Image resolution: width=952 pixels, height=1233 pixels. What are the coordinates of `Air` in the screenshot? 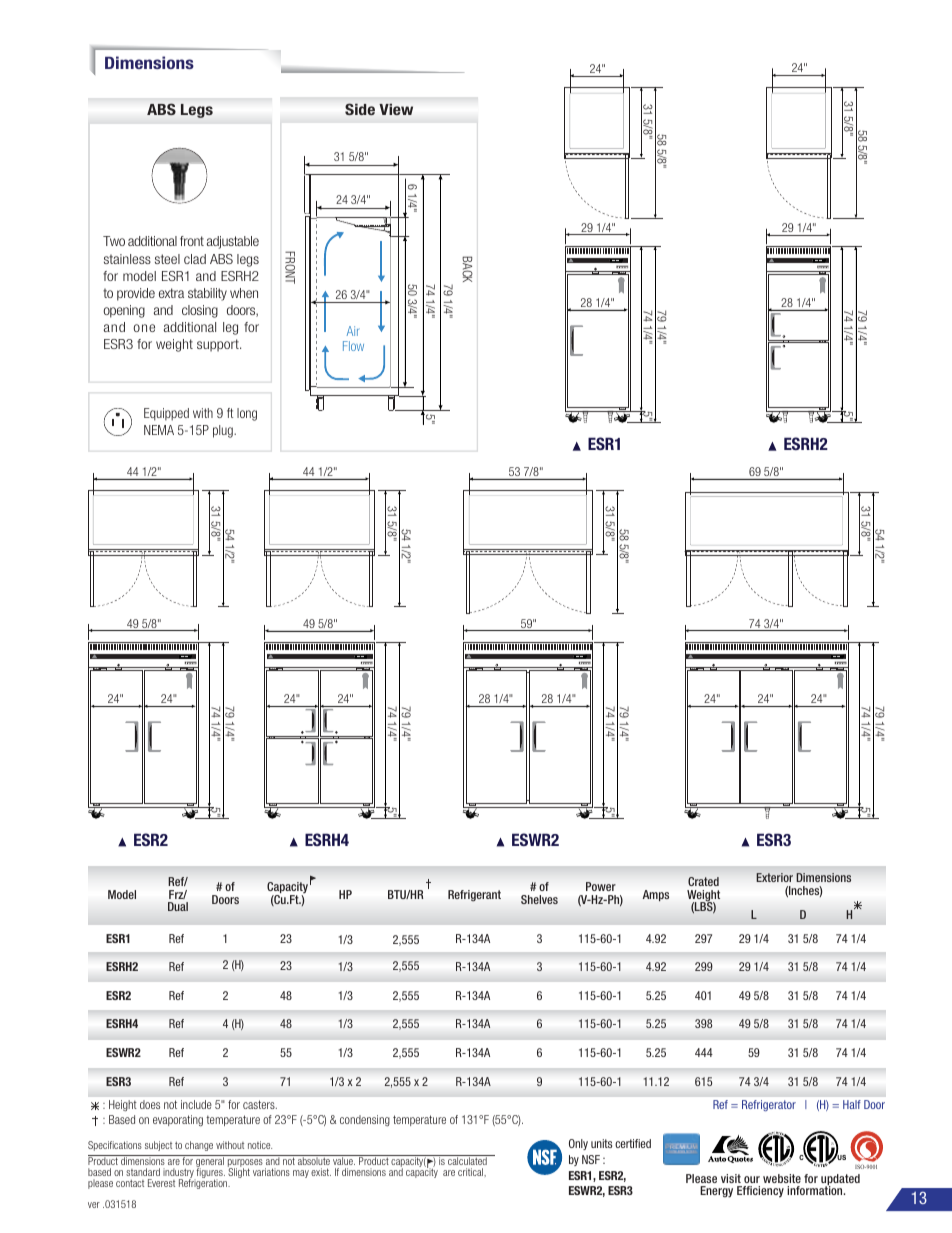 It's located at (353, 331).
